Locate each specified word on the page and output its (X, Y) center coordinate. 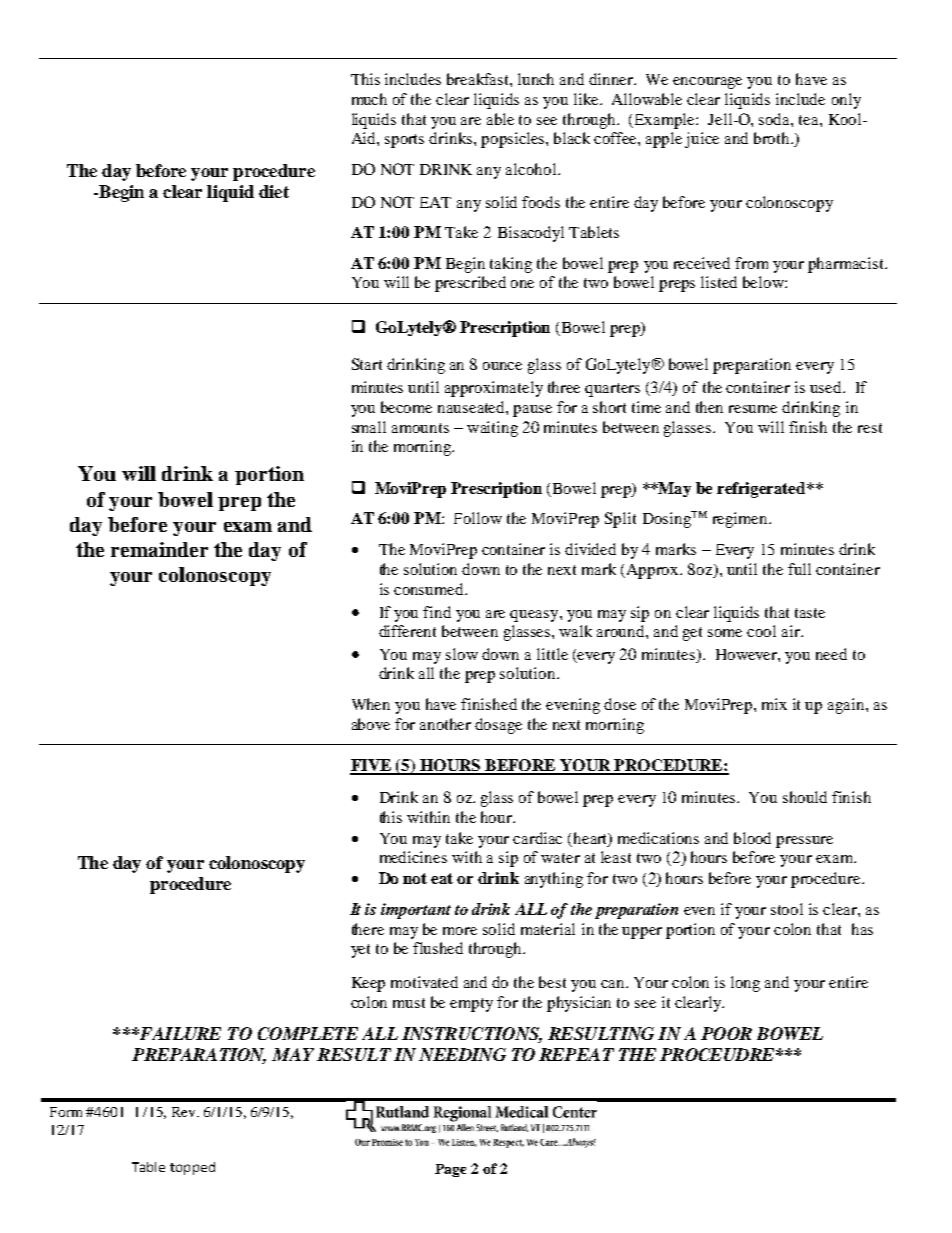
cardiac (537, 838)
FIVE (372, 766)
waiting (492, 429)
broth (773, 138)
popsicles (514, 140)
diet (274, 191)
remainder (159, 549)
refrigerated (762, 490)
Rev (185, 1112)
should (805, 797)
